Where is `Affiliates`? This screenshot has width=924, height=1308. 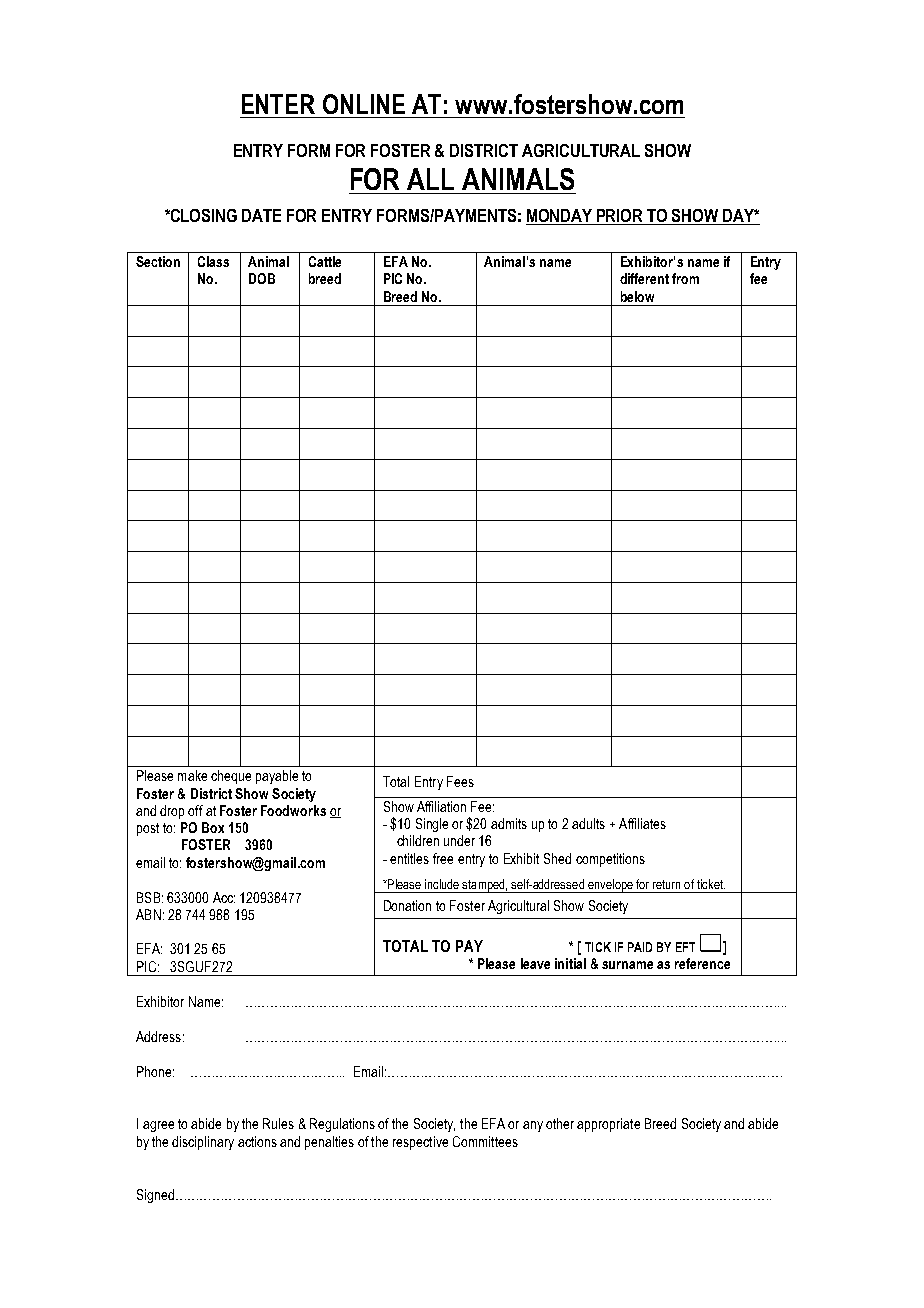 Affiliates is located at coordinates (642, 823).
